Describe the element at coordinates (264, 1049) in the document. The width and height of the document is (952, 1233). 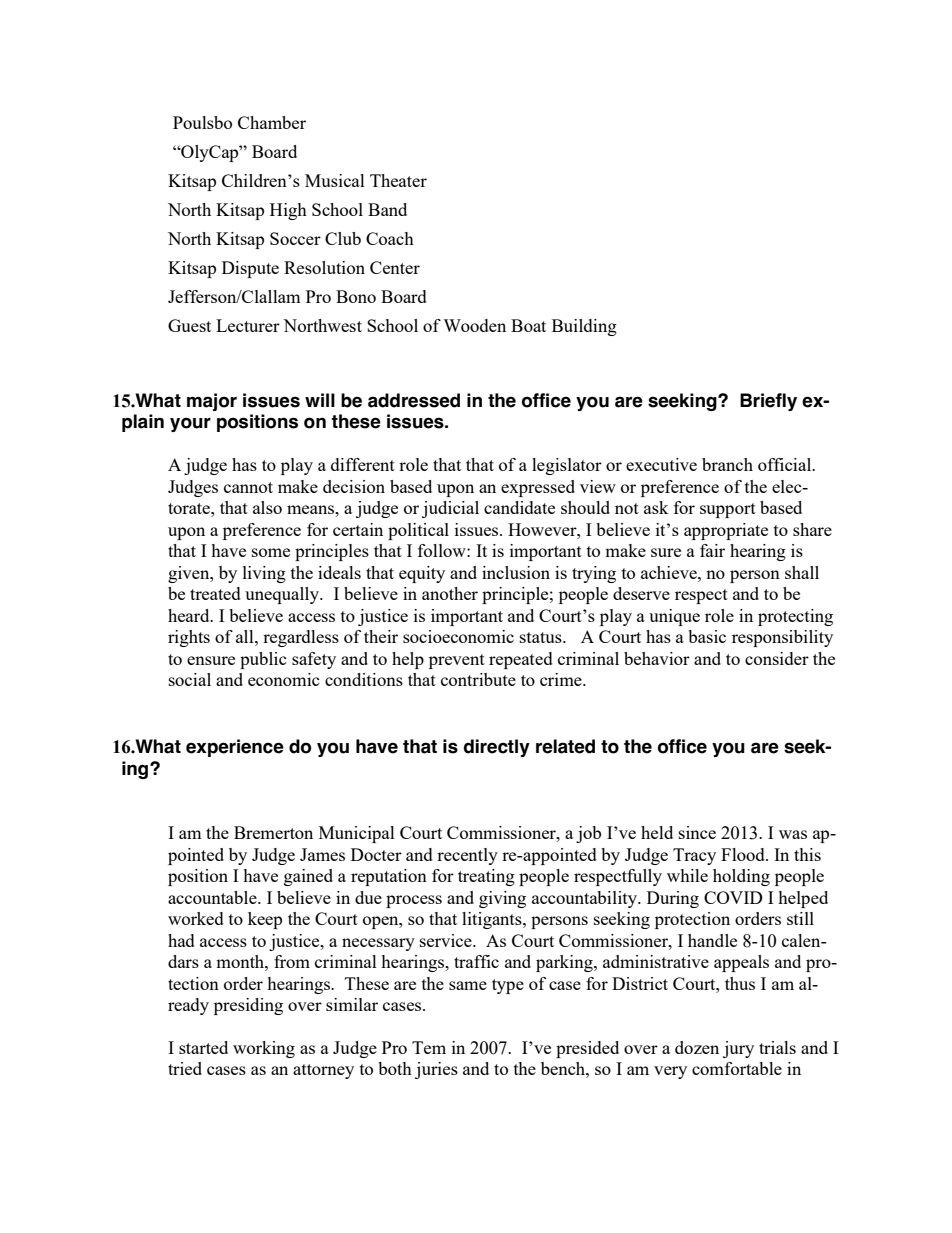
I see `working` at that location.
